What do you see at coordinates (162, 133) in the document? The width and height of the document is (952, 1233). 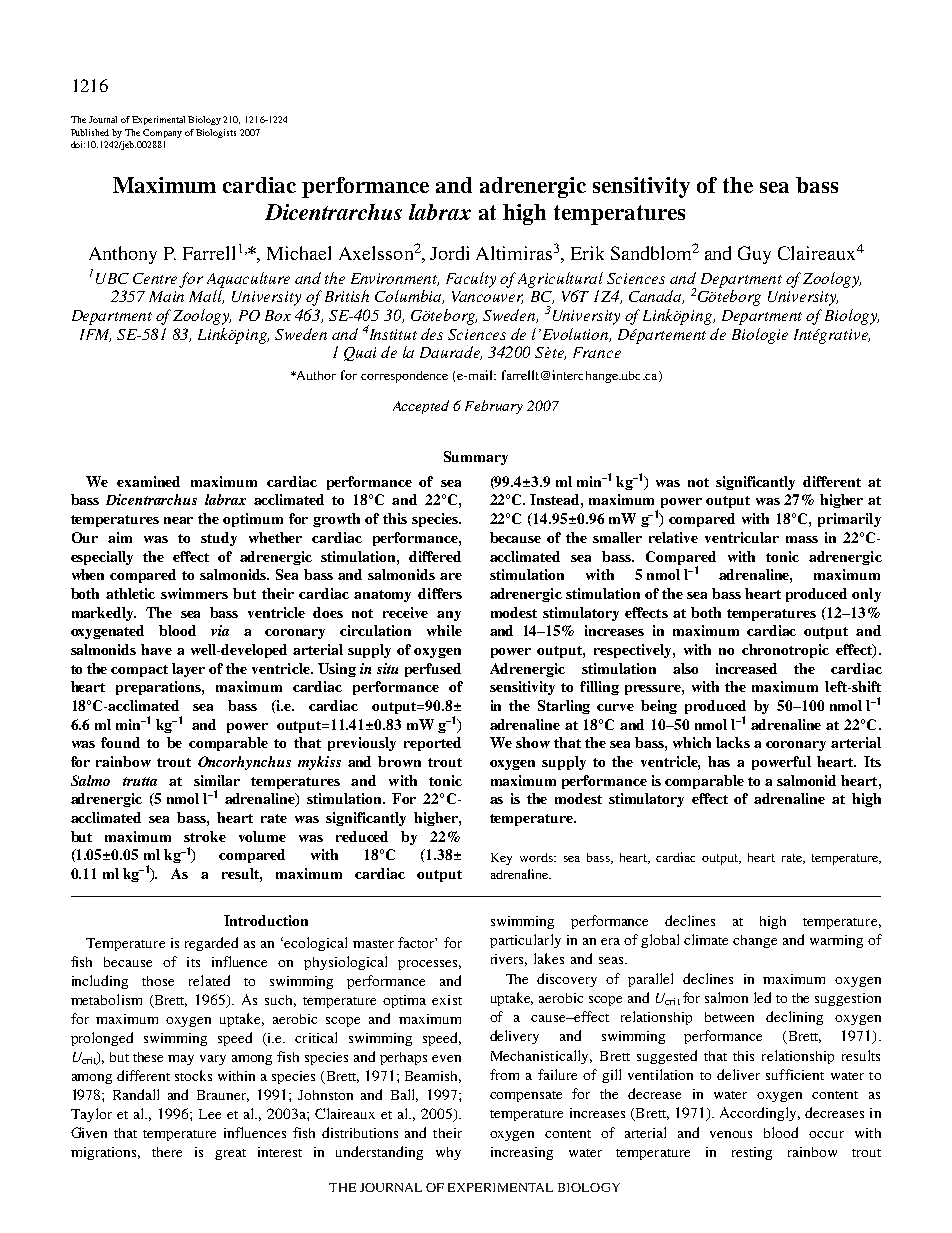 I see `Company` at bounding box center [162, 133].
